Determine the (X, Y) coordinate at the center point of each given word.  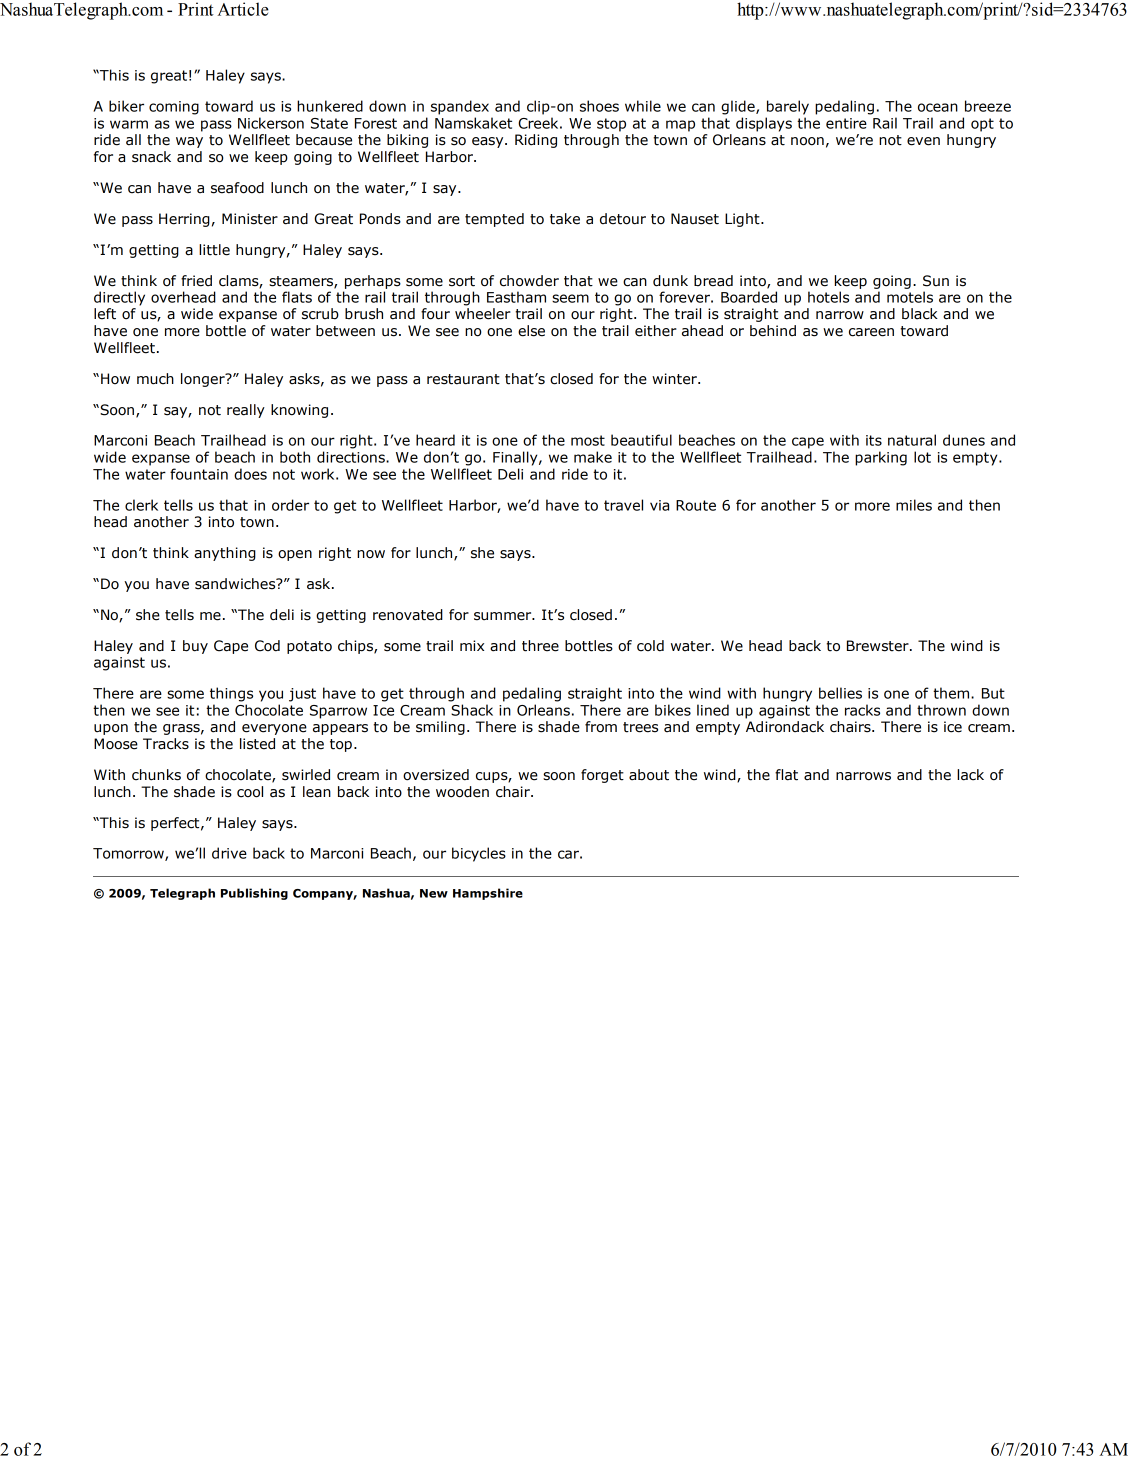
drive (229, 853)
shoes (599, 106)
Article (243, 9)
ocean (938, 107)
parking (881, 458)
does (250, 474)
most (588, 440)
